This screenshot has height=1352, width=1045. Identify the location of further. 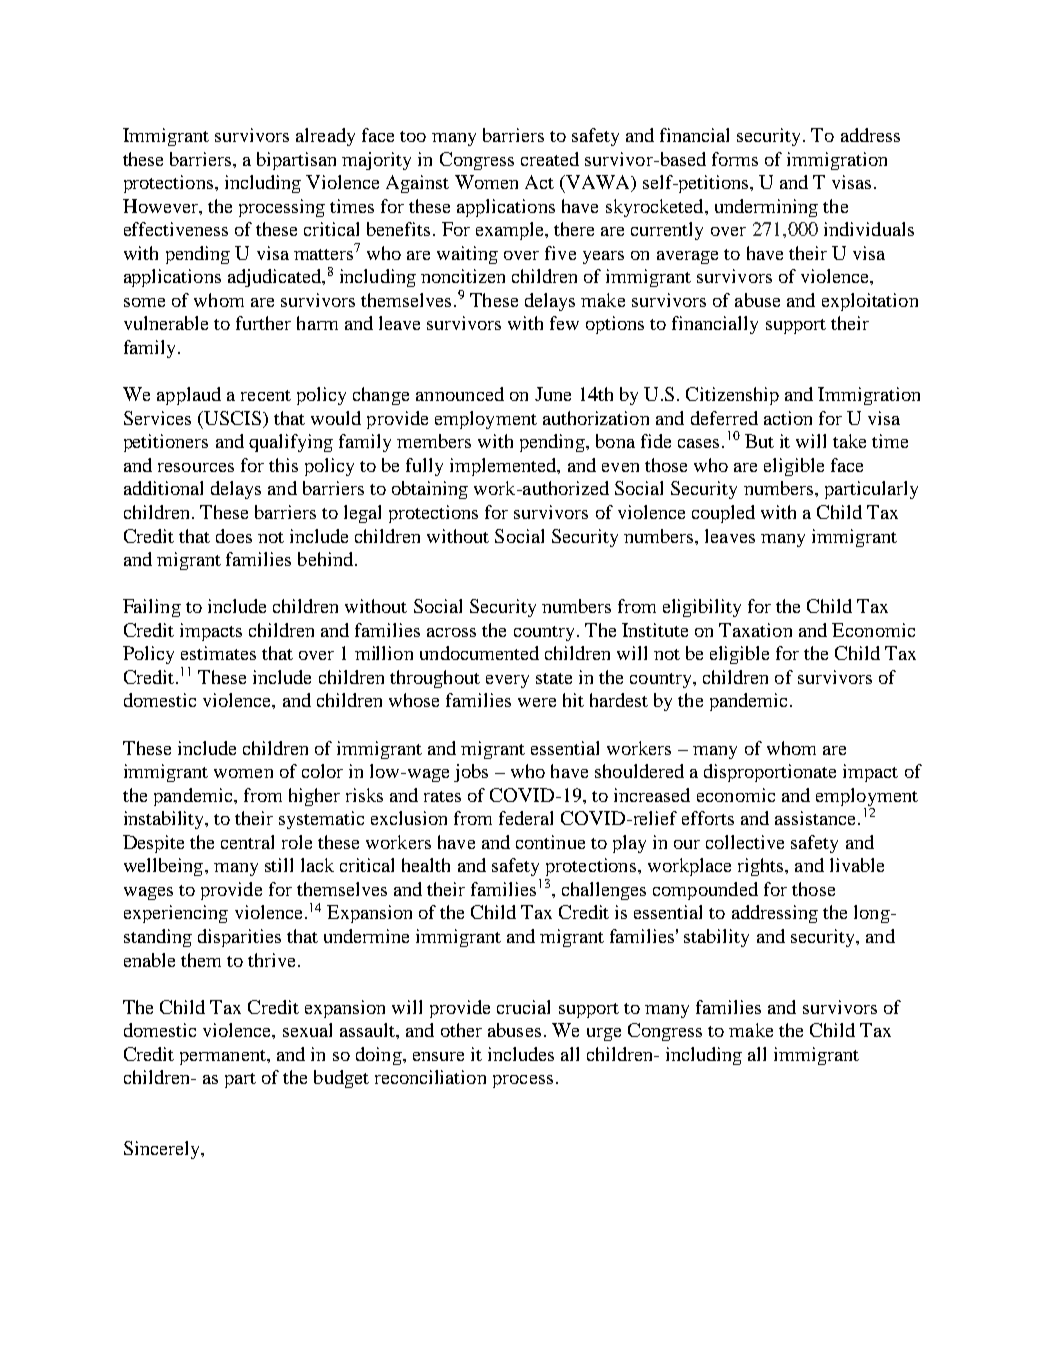
(263, 323).
